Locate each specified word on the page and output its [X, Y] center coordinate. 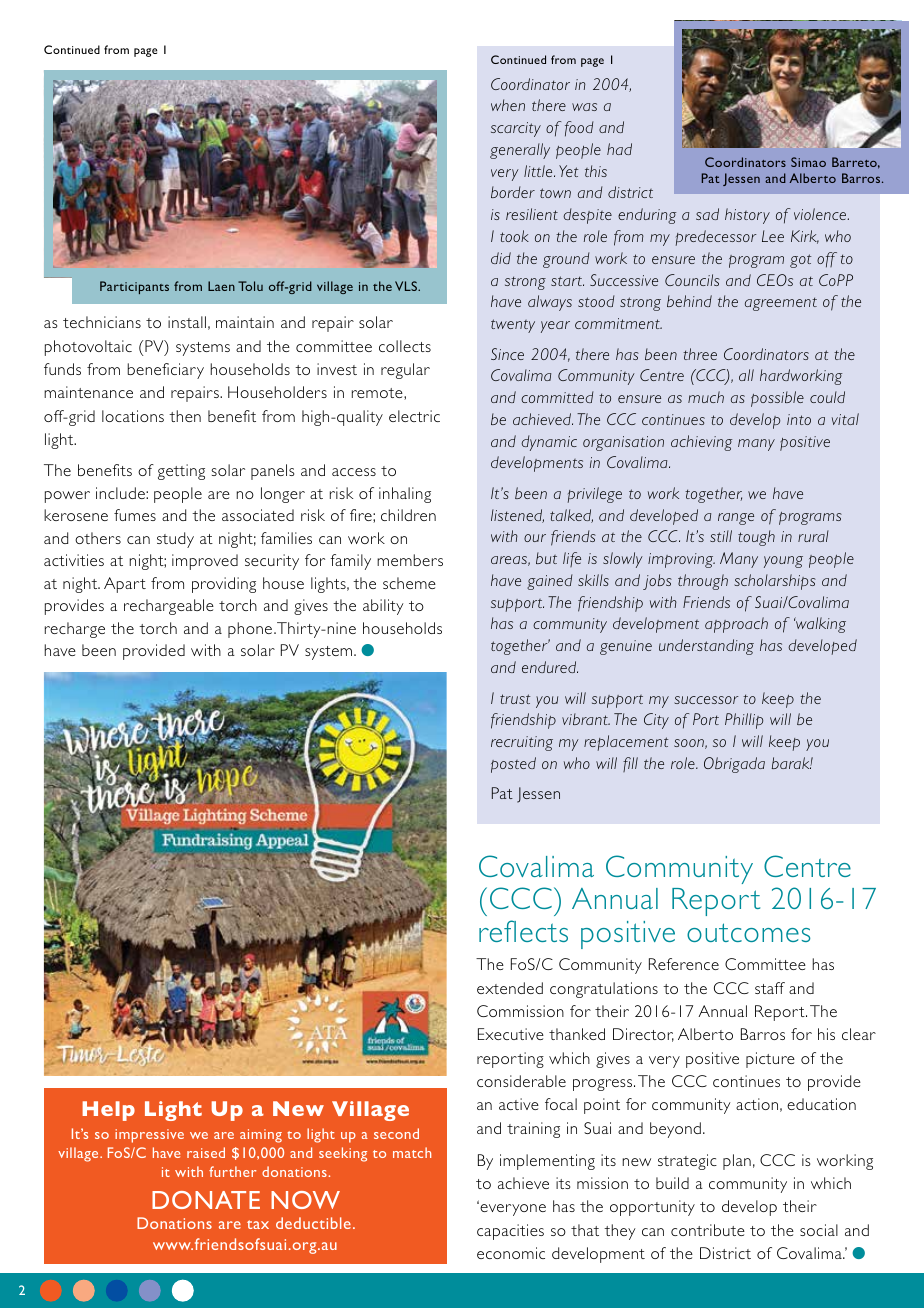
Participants [134, 287]
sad [707, 214]
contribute [708, 1230]
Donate [206, 1200]
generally [520, 151]
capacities [510, 1232]
